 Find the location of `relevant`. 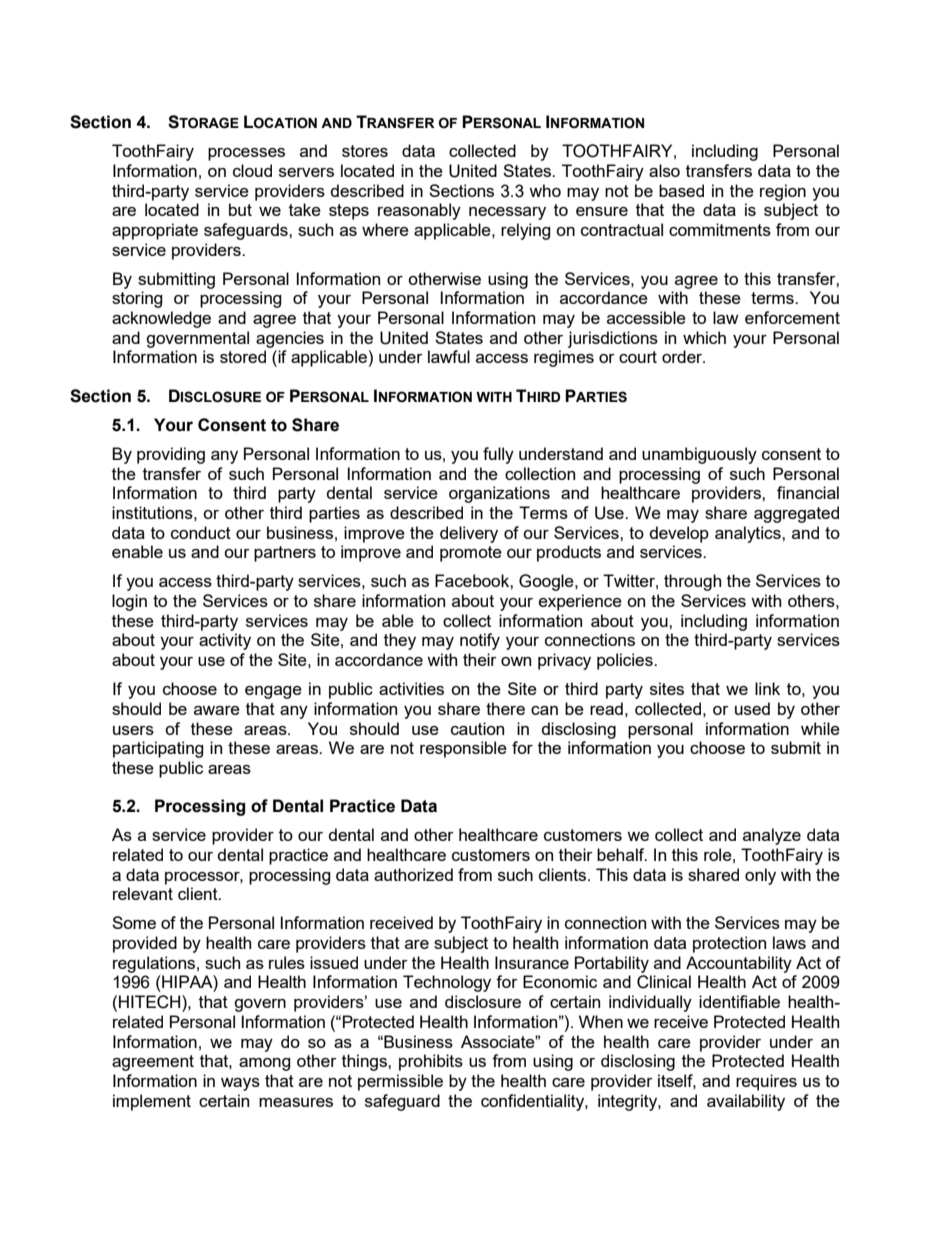

relevant is located at coordinates (143, 893).
